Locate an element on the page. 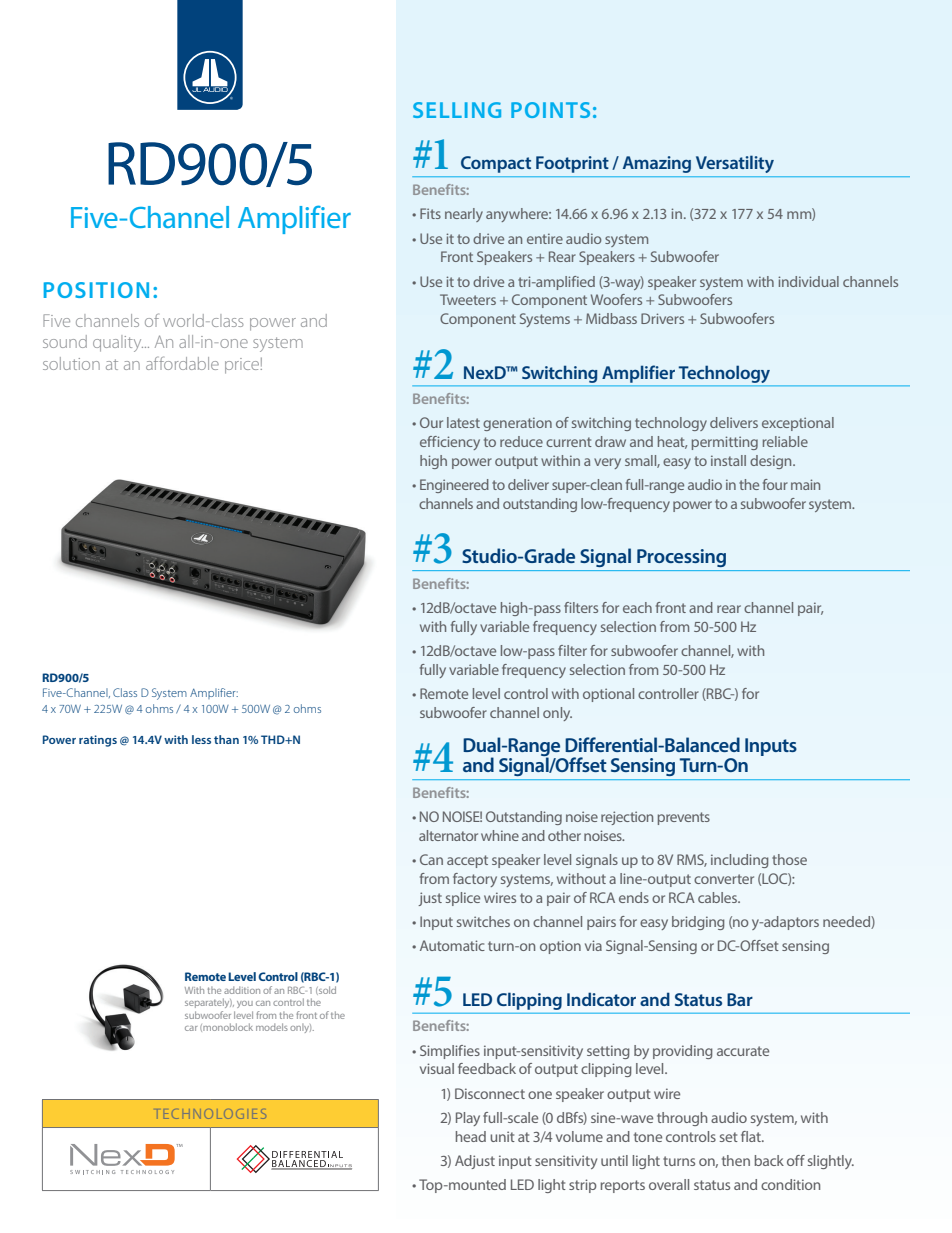  head is located at coordinates (471, 1136).
